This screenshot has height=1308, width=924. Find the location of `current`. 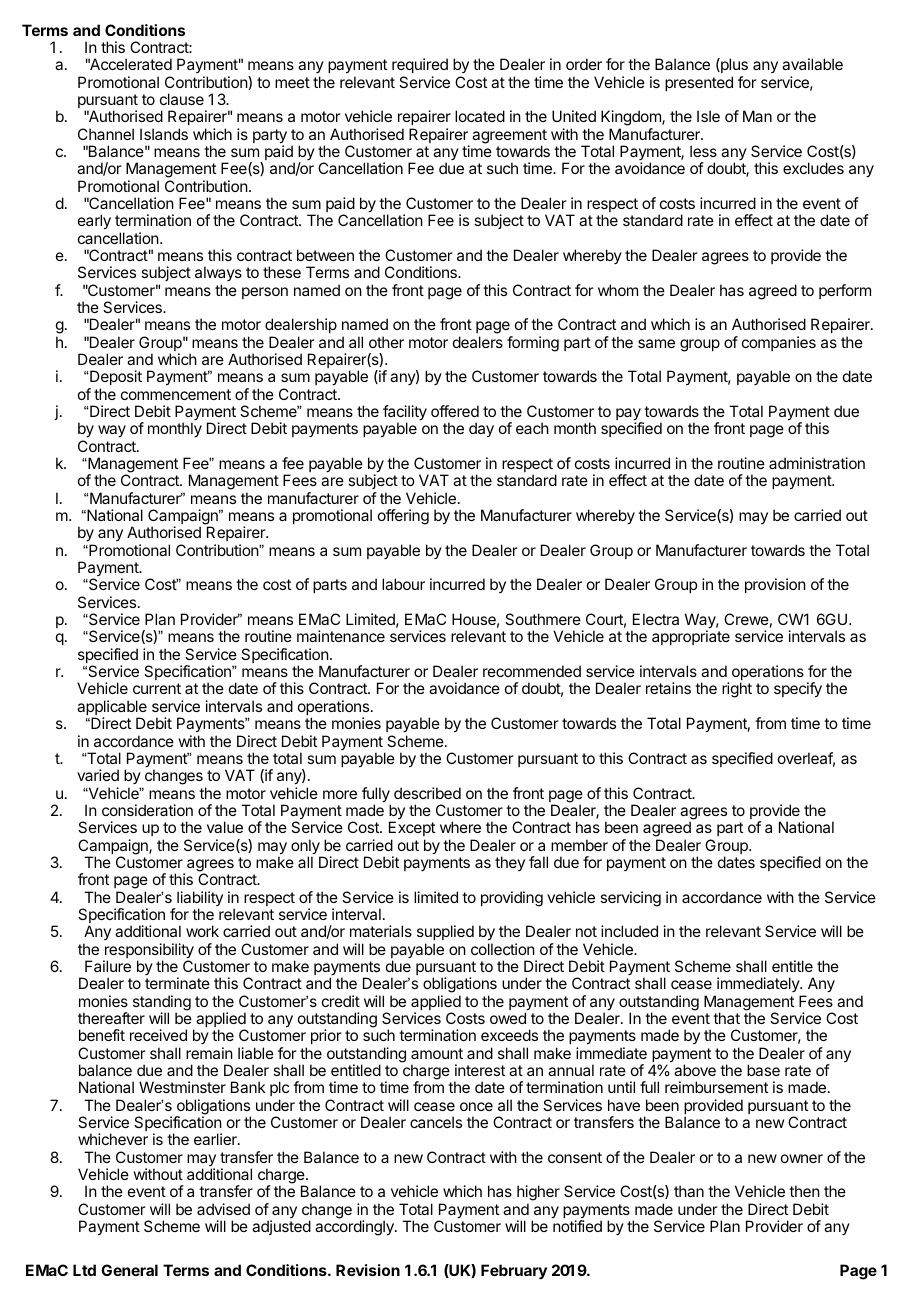

current is located at coordinates (157, 688).
